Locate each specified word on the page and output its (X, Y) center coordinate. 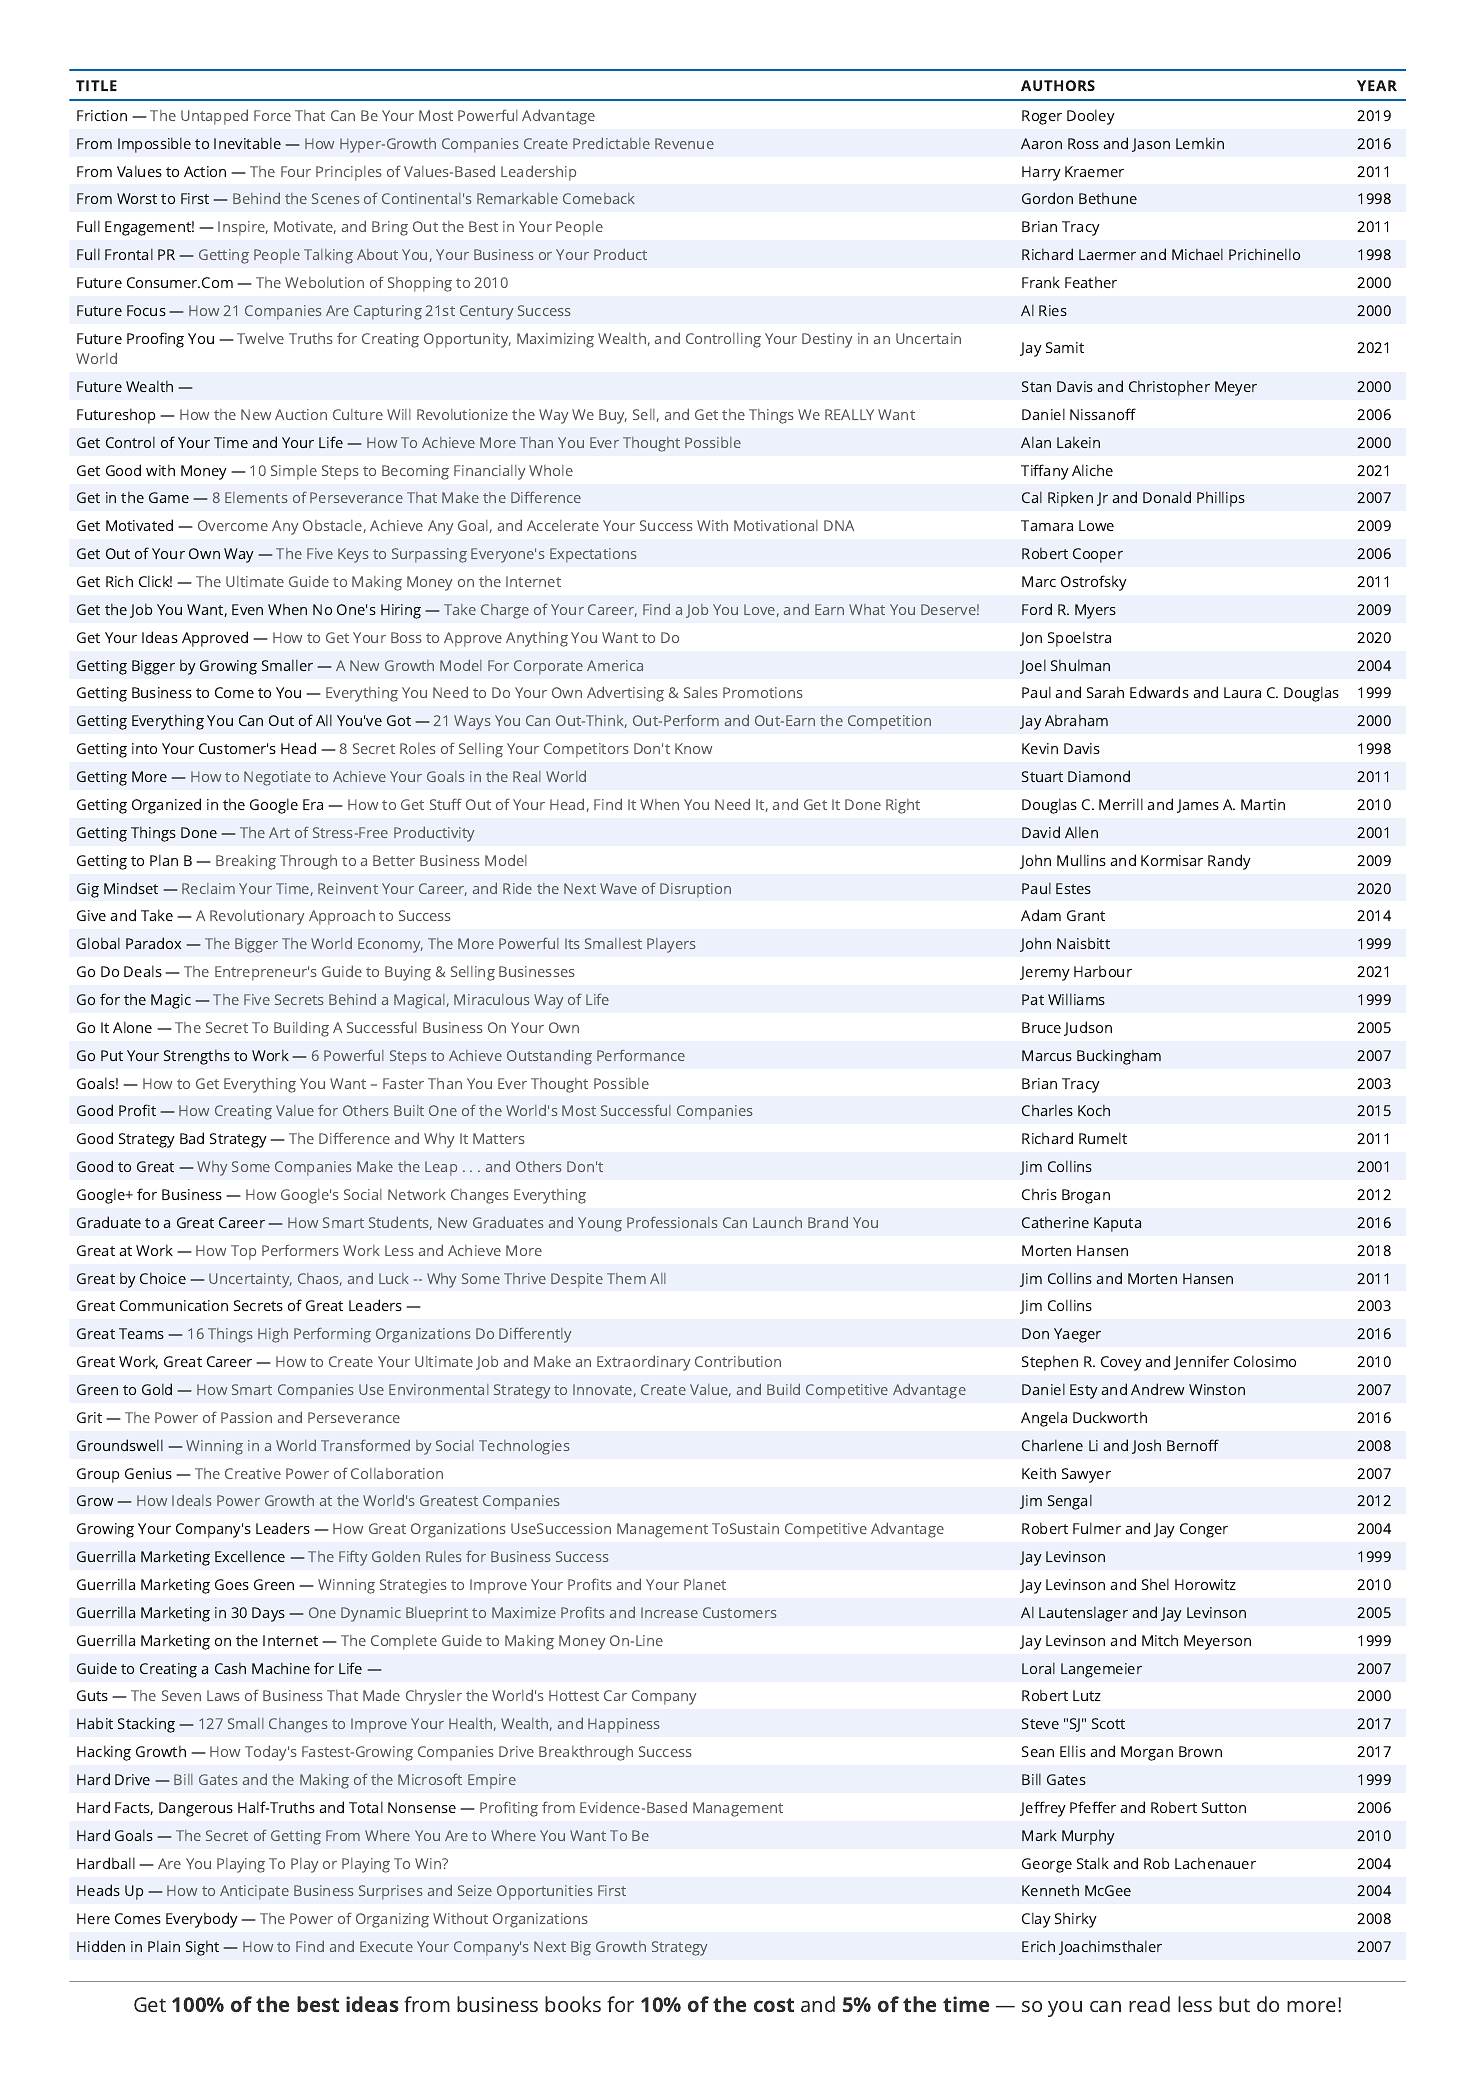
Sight (202, 1948)
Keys (353, 555)
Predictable (611, 143)
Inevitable (247, 143)
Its (572, 943)
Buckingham (1119, 1057)
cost (774, 2005)
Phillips (1221, 499)
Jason (1151, 145)
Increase (669, 1612)
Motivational (776, 525)
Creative (253, 1473)
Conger (1204, 1530)
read (1149, 2004)
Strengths (197, 1057)
